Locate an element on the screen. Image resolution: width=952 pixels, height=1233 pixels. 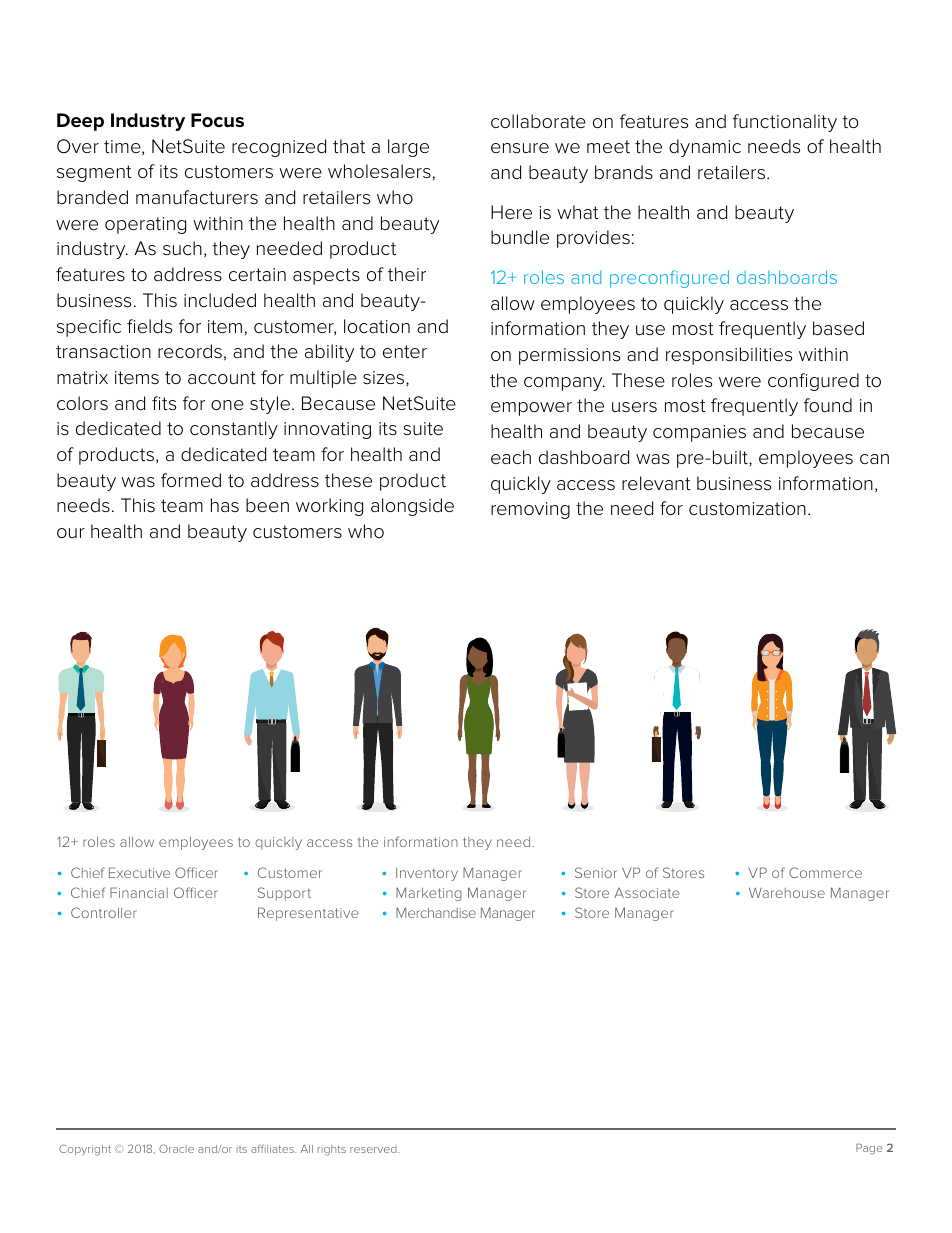
Focus is located at coordinates (217, 120).
